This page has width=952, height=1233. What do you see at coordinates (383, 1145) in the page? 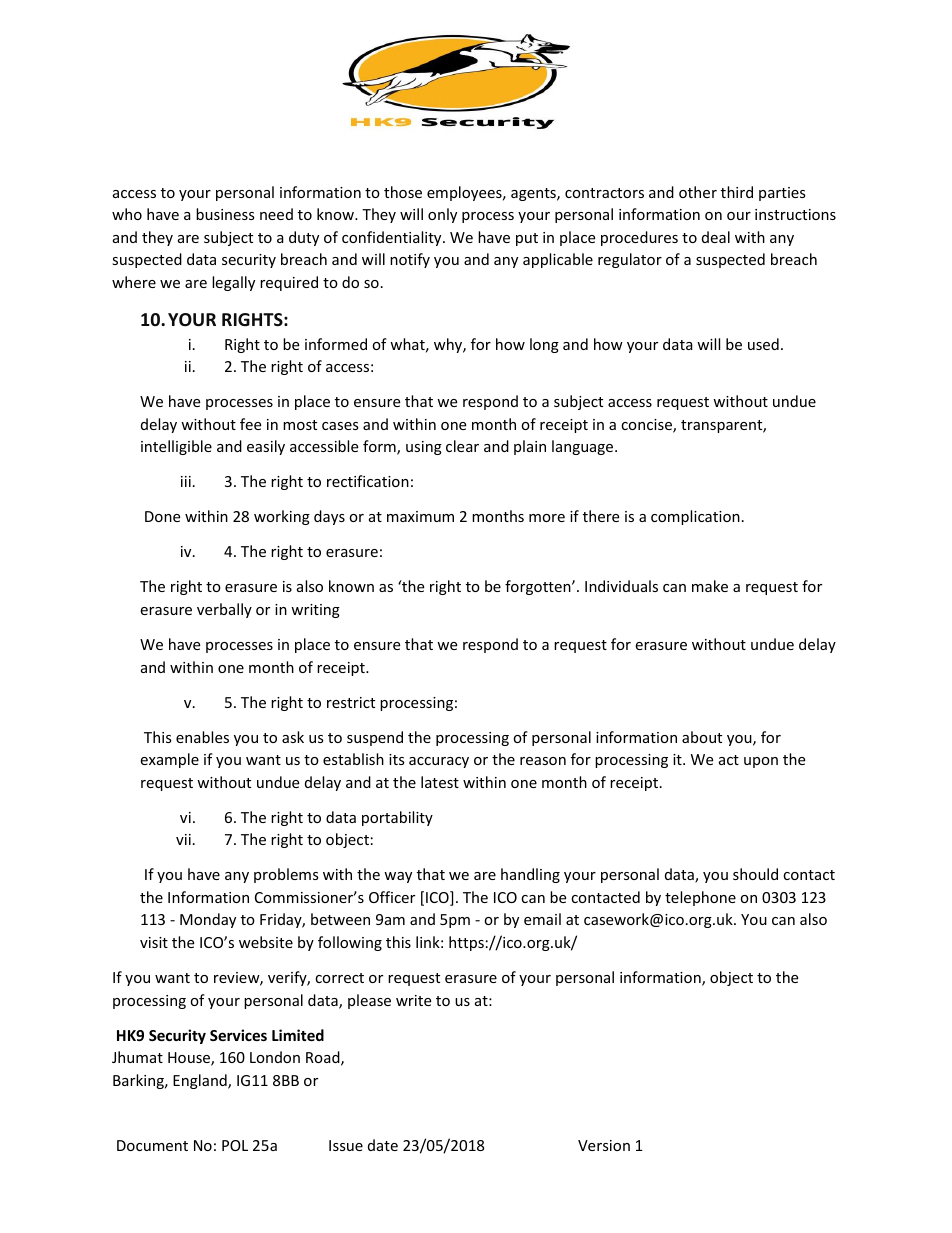
I see `date` at bounding box center [383, 1145].
